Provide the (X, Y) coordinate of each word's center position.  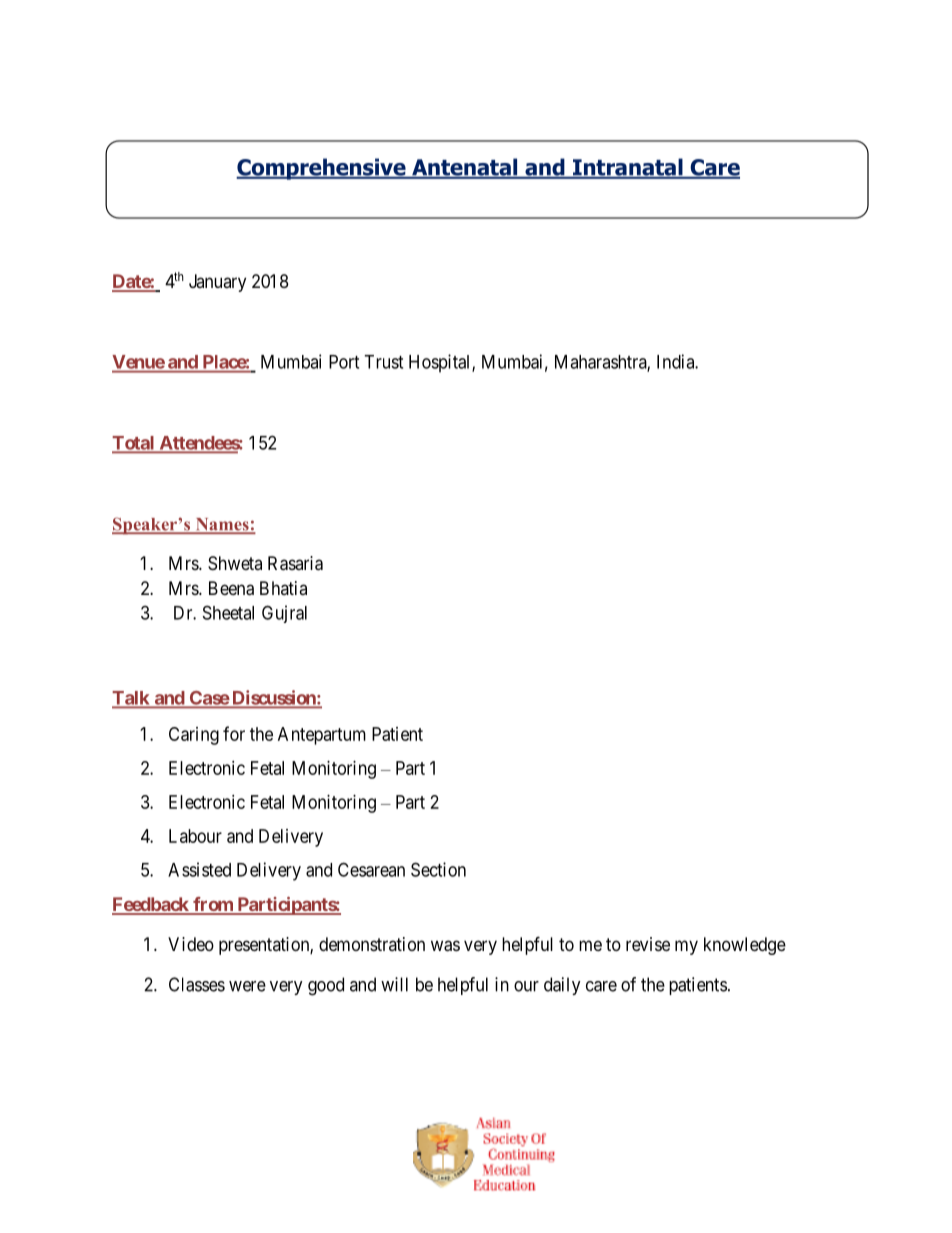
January (217, 283)
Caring (194, 736)
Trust (383, 362)
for (234, 733)
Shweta (235, 563)
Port (344, 362)
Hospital (441, 363)
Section (438, 869)
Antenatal (465, 168)
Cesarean (371, 869)
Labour (195, 836)
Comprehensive (322, 169)
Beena (231, 588)
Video (191, 944)
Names (222, 525)
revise (648, 944)
